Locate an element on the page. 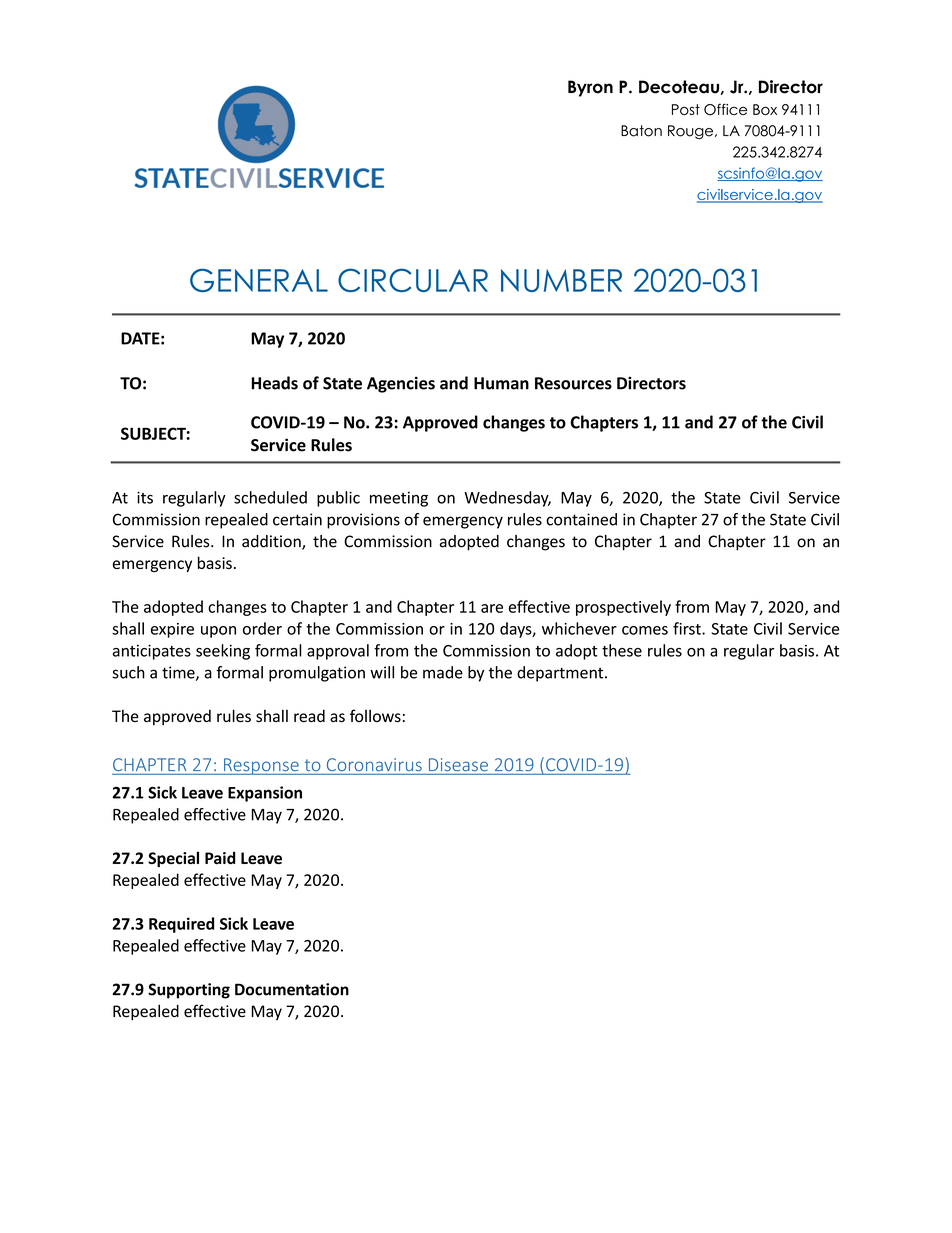 This document has width=952, height=1233. addition is located at coordinates (272, 542).
